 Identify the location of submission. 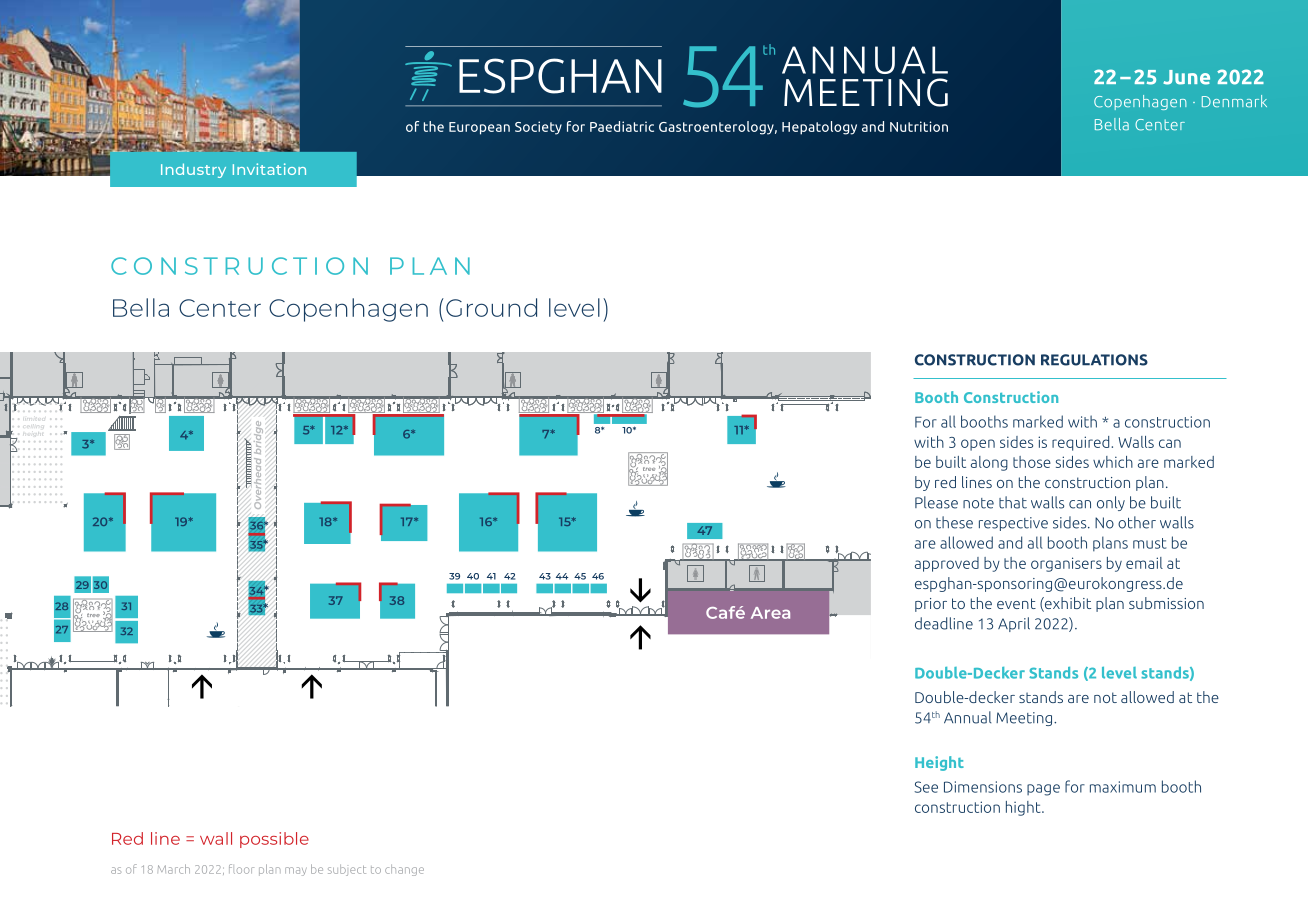
(1166, 603).
